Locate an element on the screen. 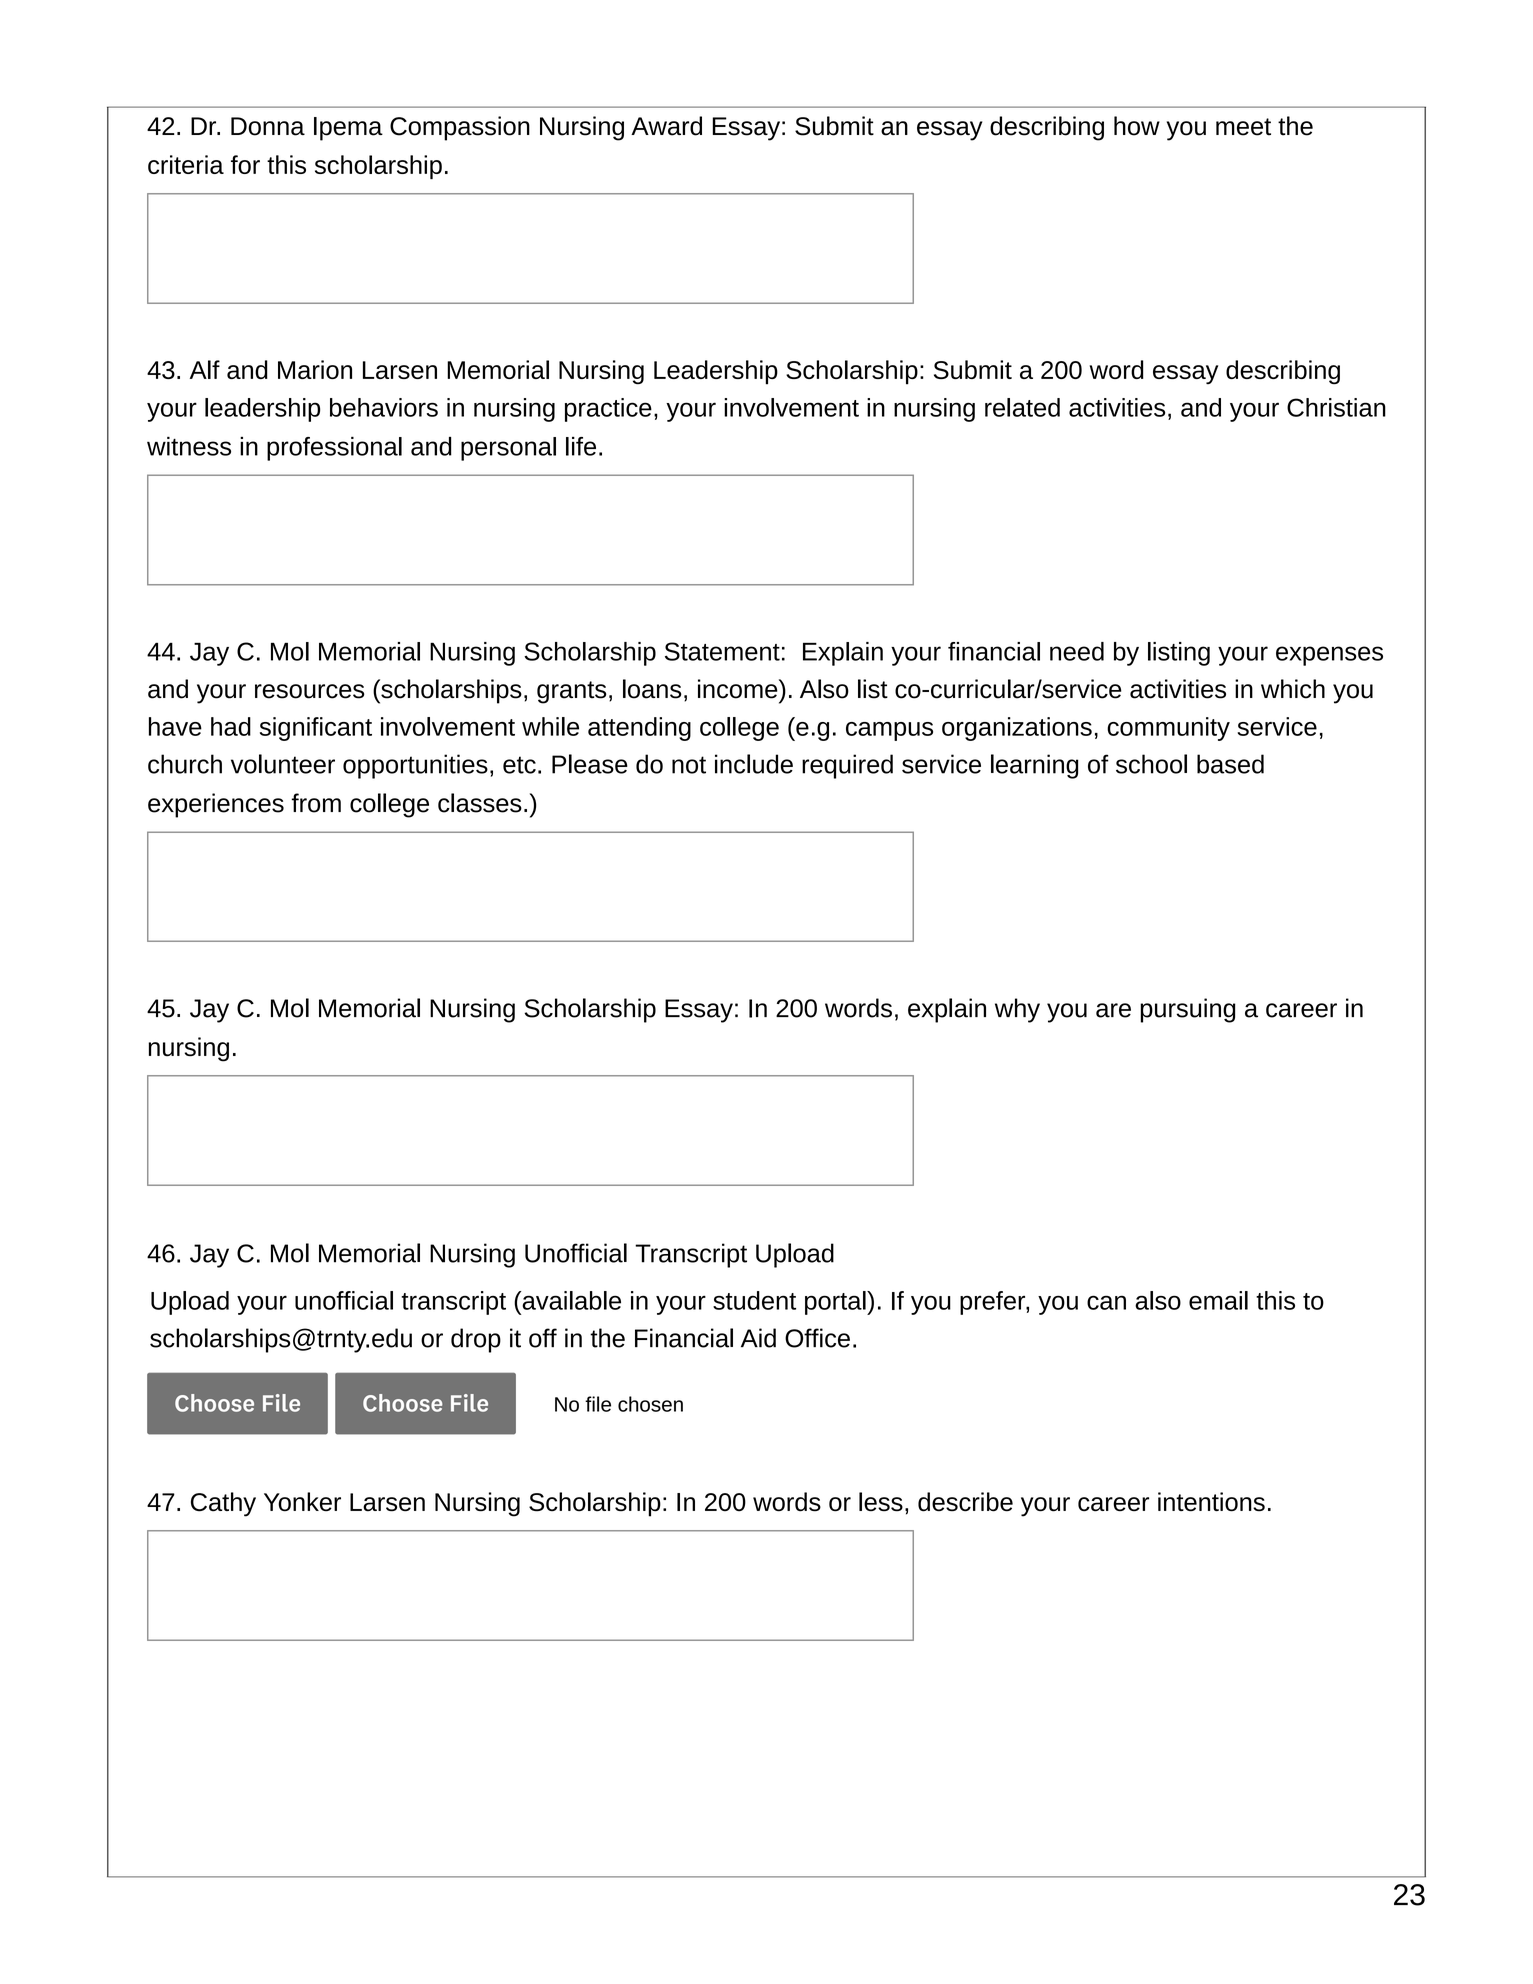 This screenshot has height=1984, width=1533. meet is located at coordinates (1243, 127).
